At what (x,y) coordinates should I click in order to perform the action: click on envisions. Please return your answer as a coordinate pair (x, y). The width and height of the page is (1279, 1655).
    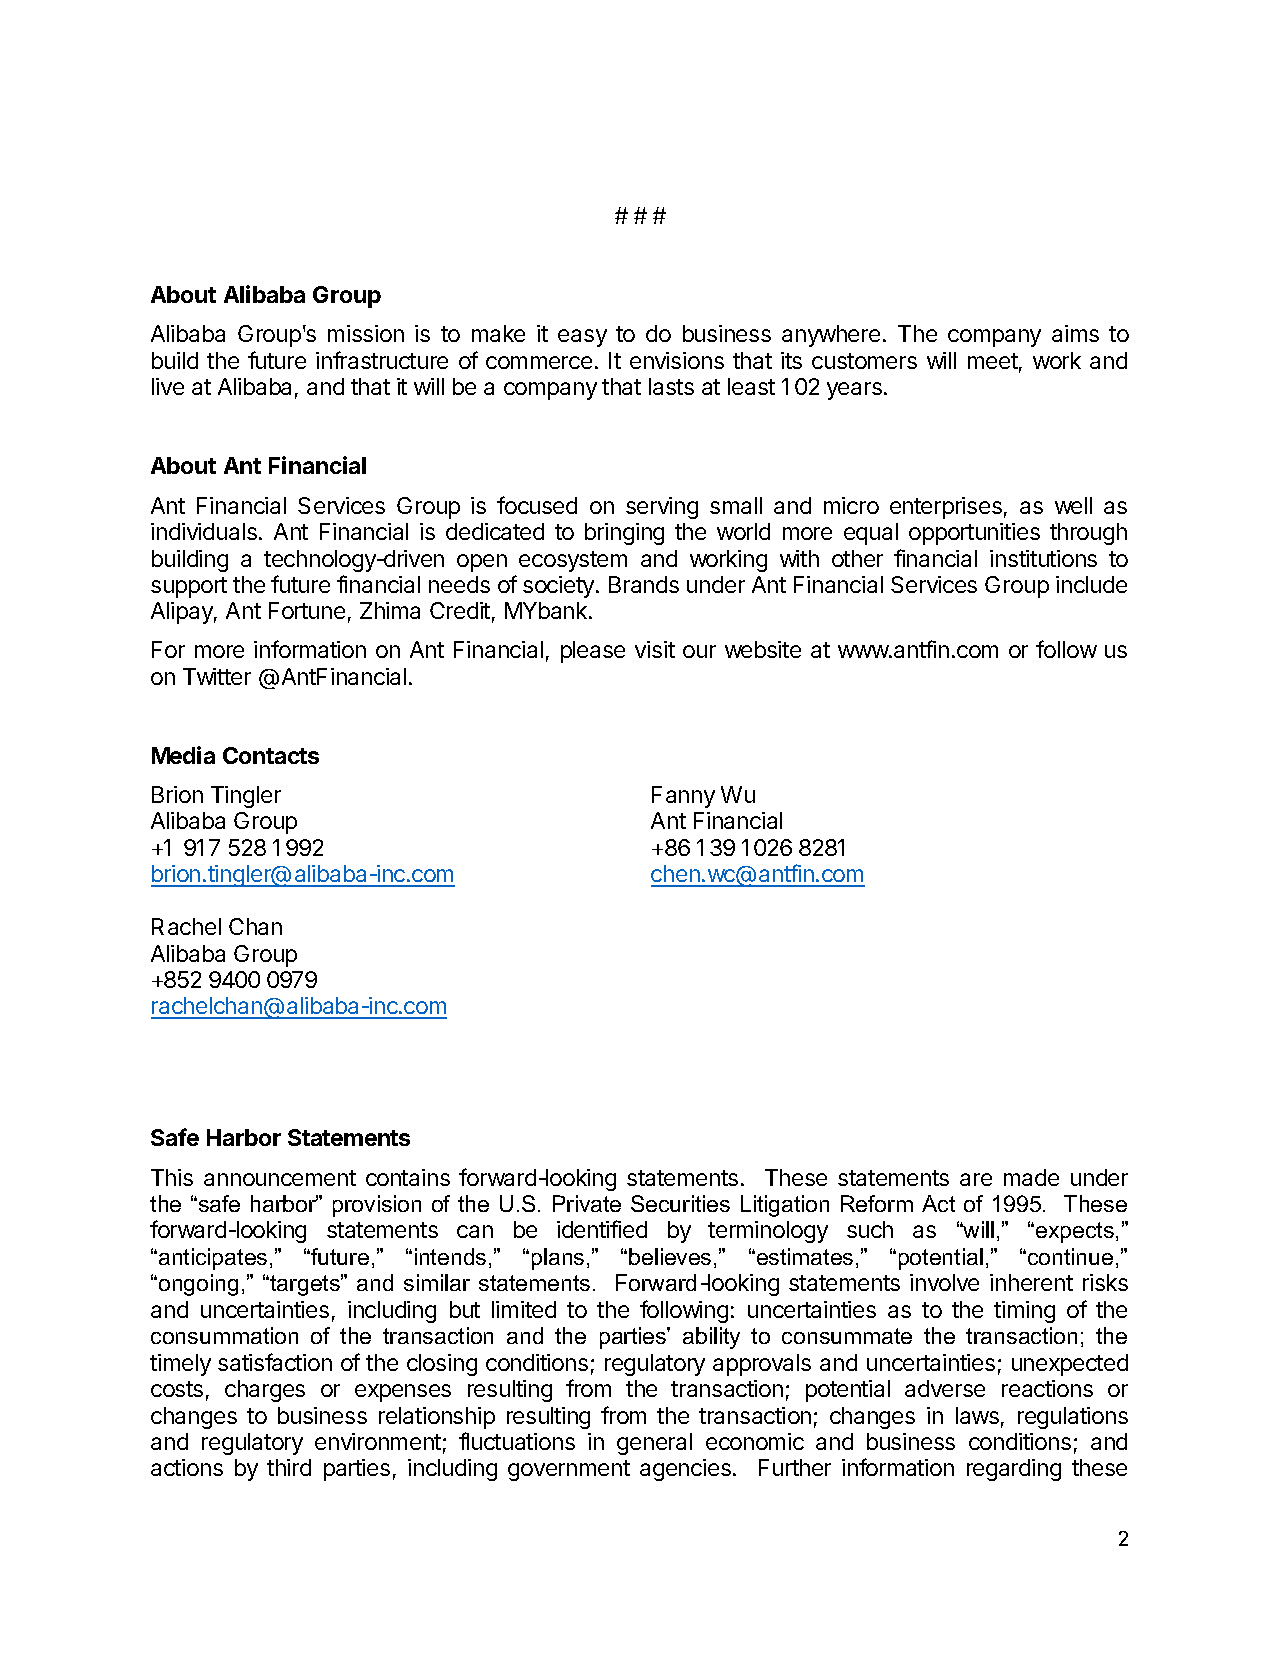
    Looking at the image, I should click on (677, 360).
